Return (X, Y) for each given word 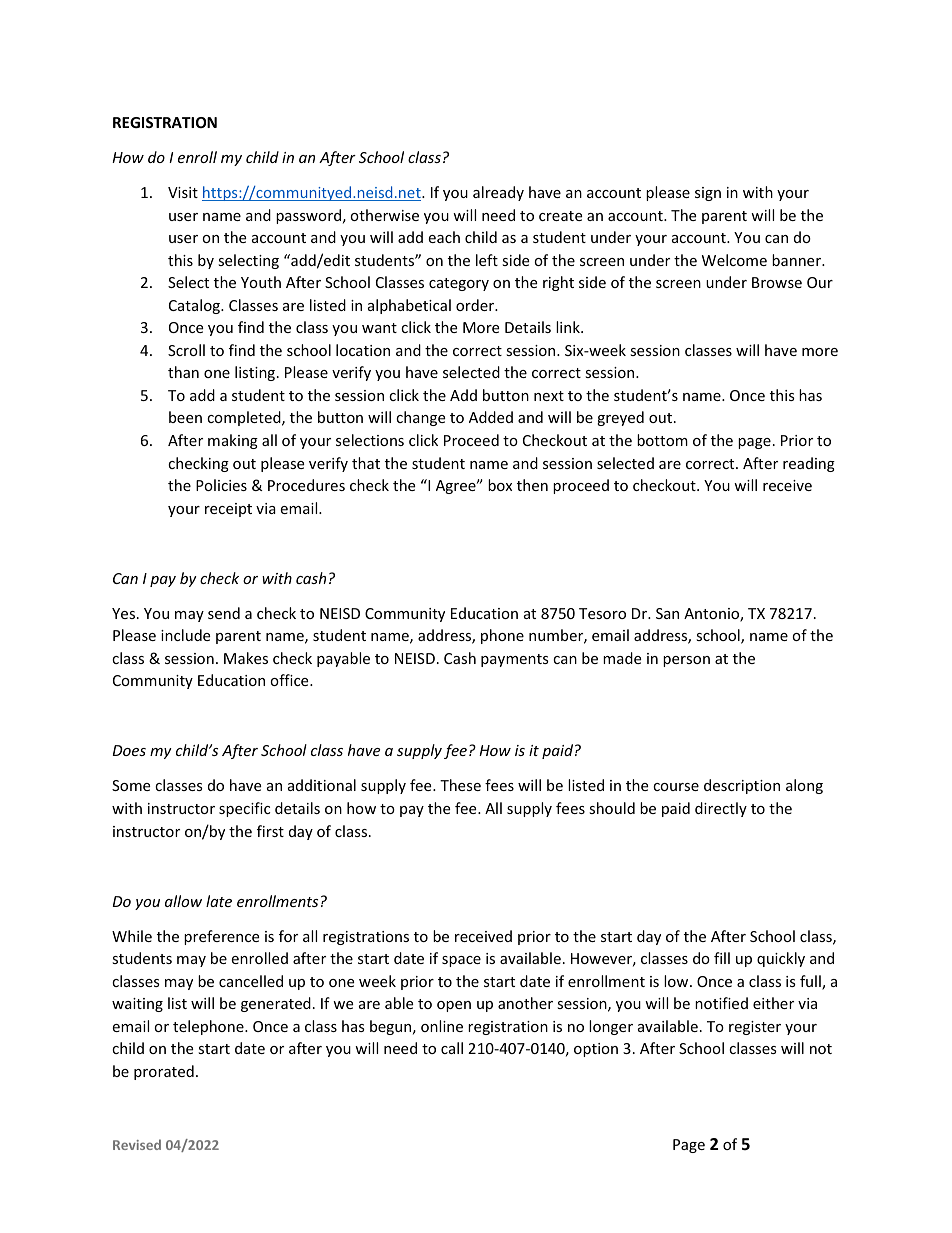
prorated (164, 1072)
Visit (183, 192)
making (233, 441)
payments (515, 660)
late (219, 901)
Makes (246, 658)
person (686, 661)
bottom (662, 440)
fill (722, 958)
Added (491, 417)
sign (708, 194)
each (444, 237)
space (461, 961)
